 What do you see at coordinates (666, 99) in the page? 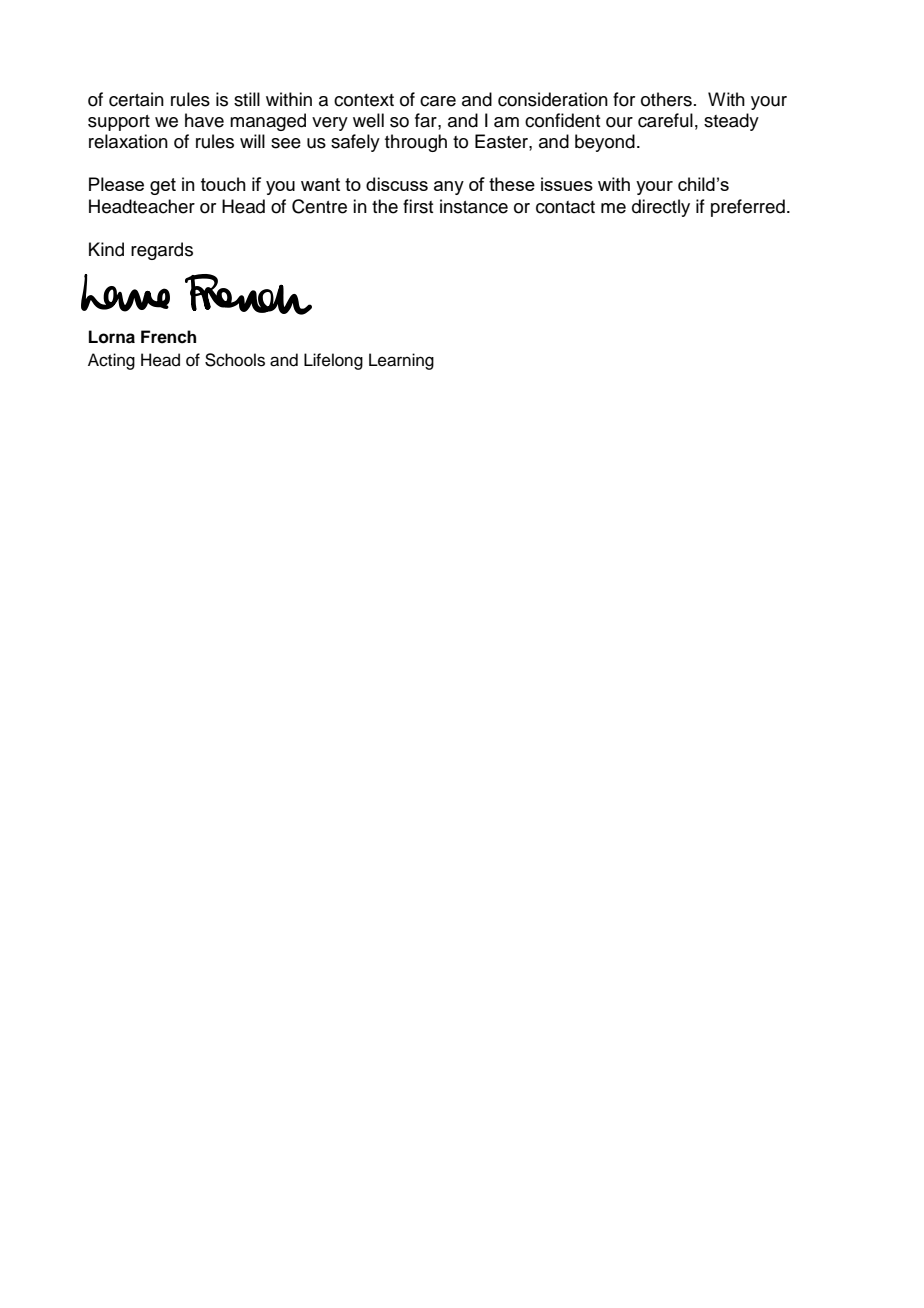
I see `others` at bounding box center [666, 99].
